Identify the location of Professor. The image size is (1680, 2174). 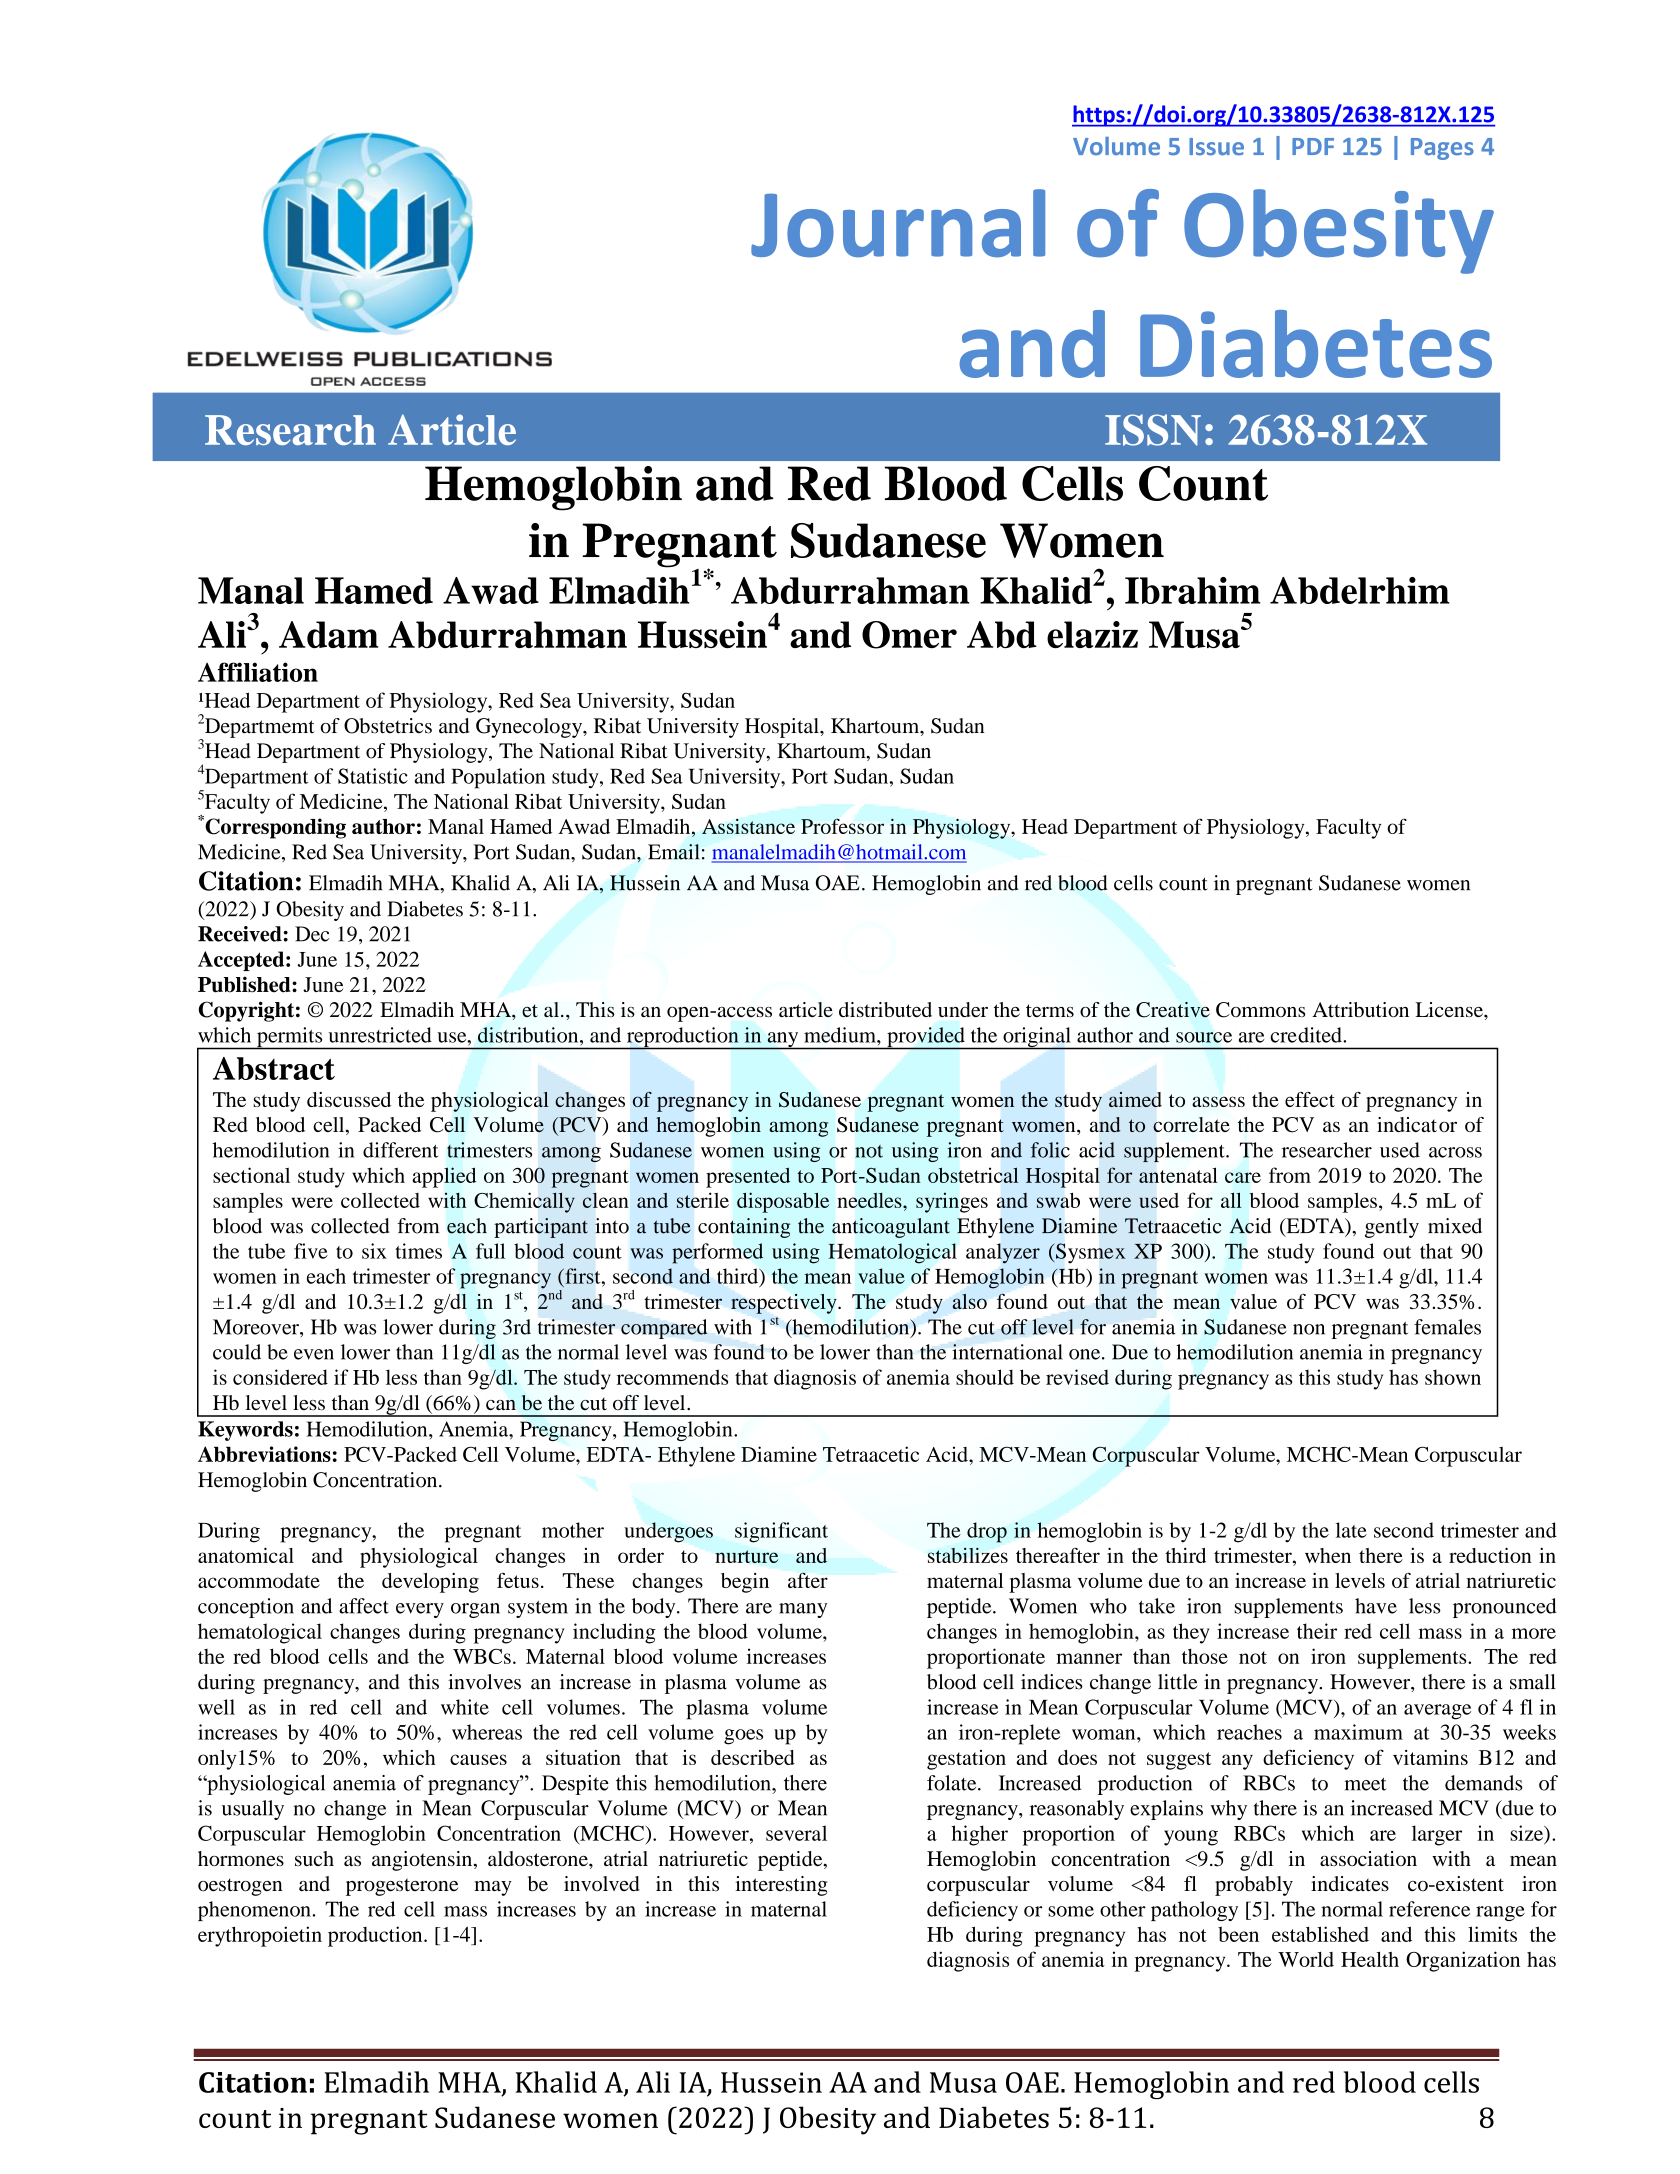
(842, 826).
